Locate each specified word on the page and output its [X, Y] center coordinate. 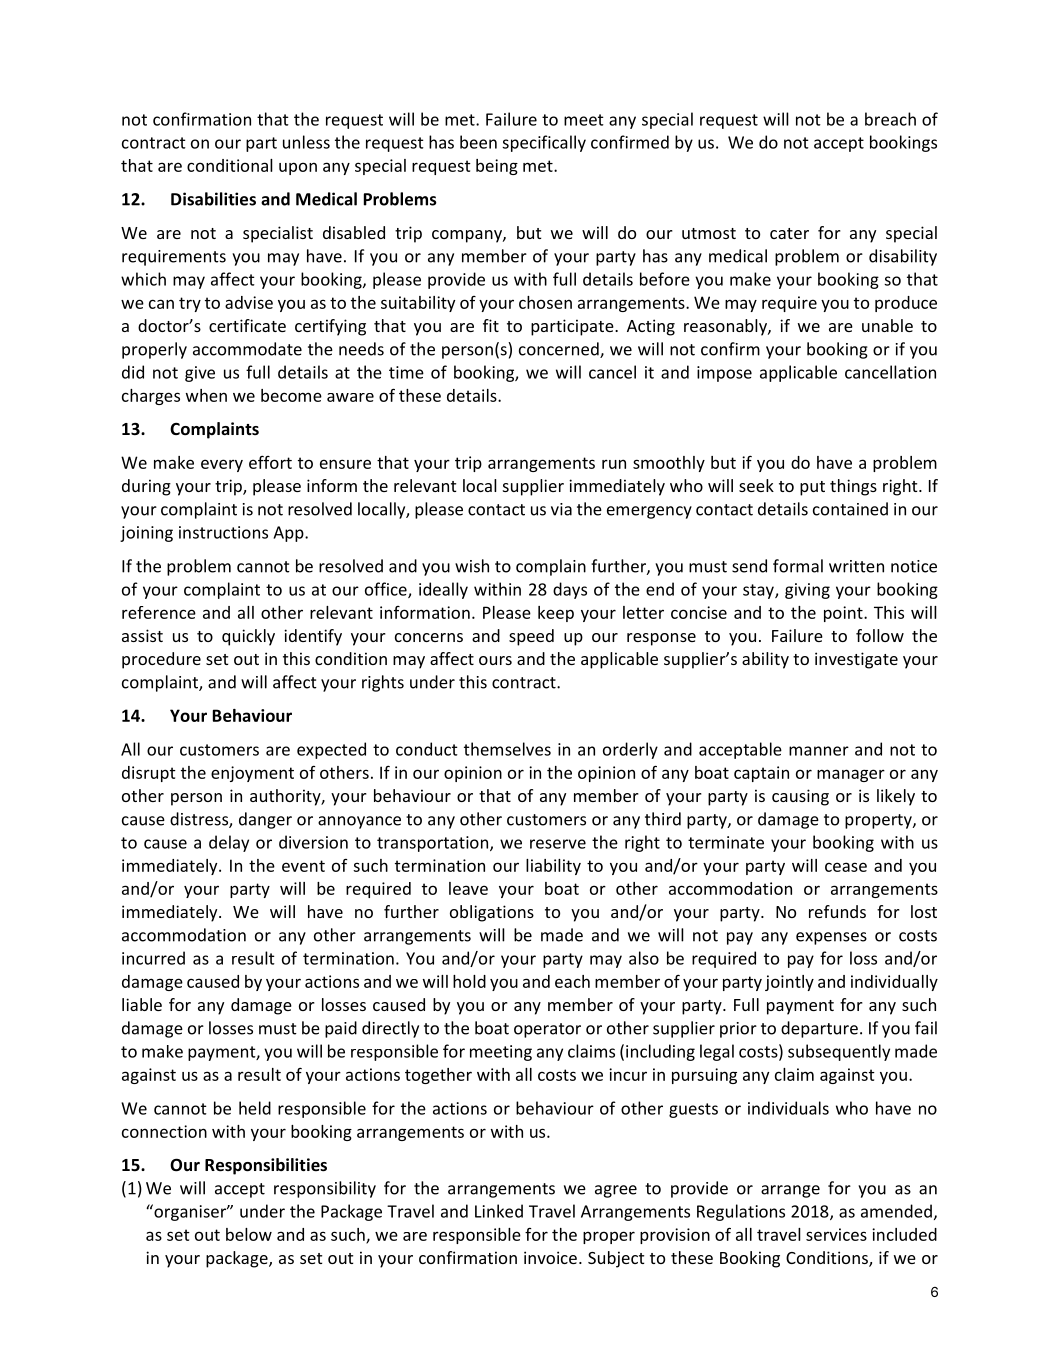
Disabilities [213, 199]
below [249, 1234]
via [561, 509]
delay [229, 843]
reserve [558, 844]
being [497, 167]
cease [846, 867]
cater [789, 233]
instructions [223, 532]
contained [850, 509]
